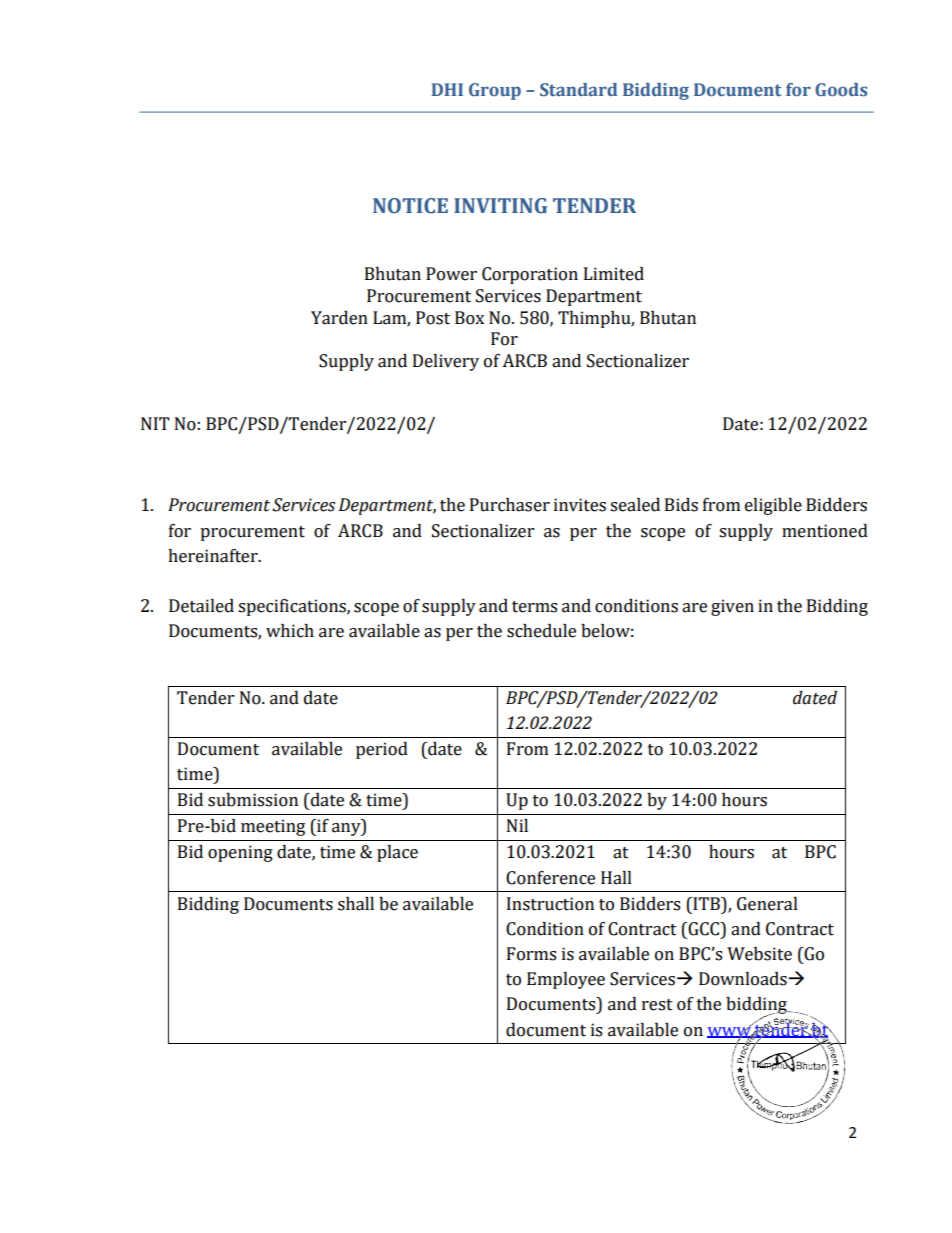 The image size is (952, 1233). I want to click on Forms, so click(531, 954).
